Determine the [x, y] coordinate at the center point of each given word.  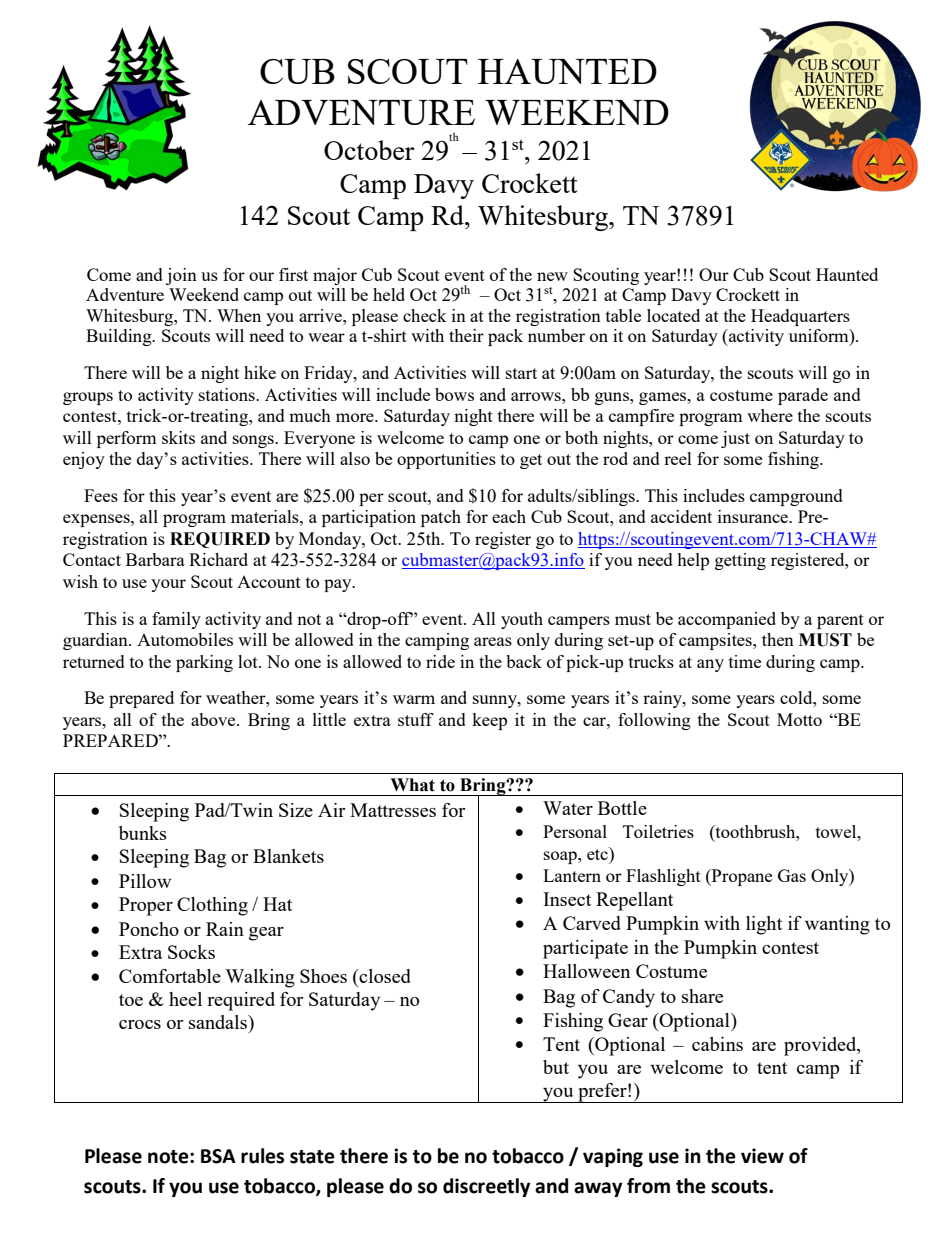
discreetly [486, 1187]
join [181, 276]
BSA [218, 1156]
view [762, 1156]
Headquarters [800, 317]
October [369, 150]
